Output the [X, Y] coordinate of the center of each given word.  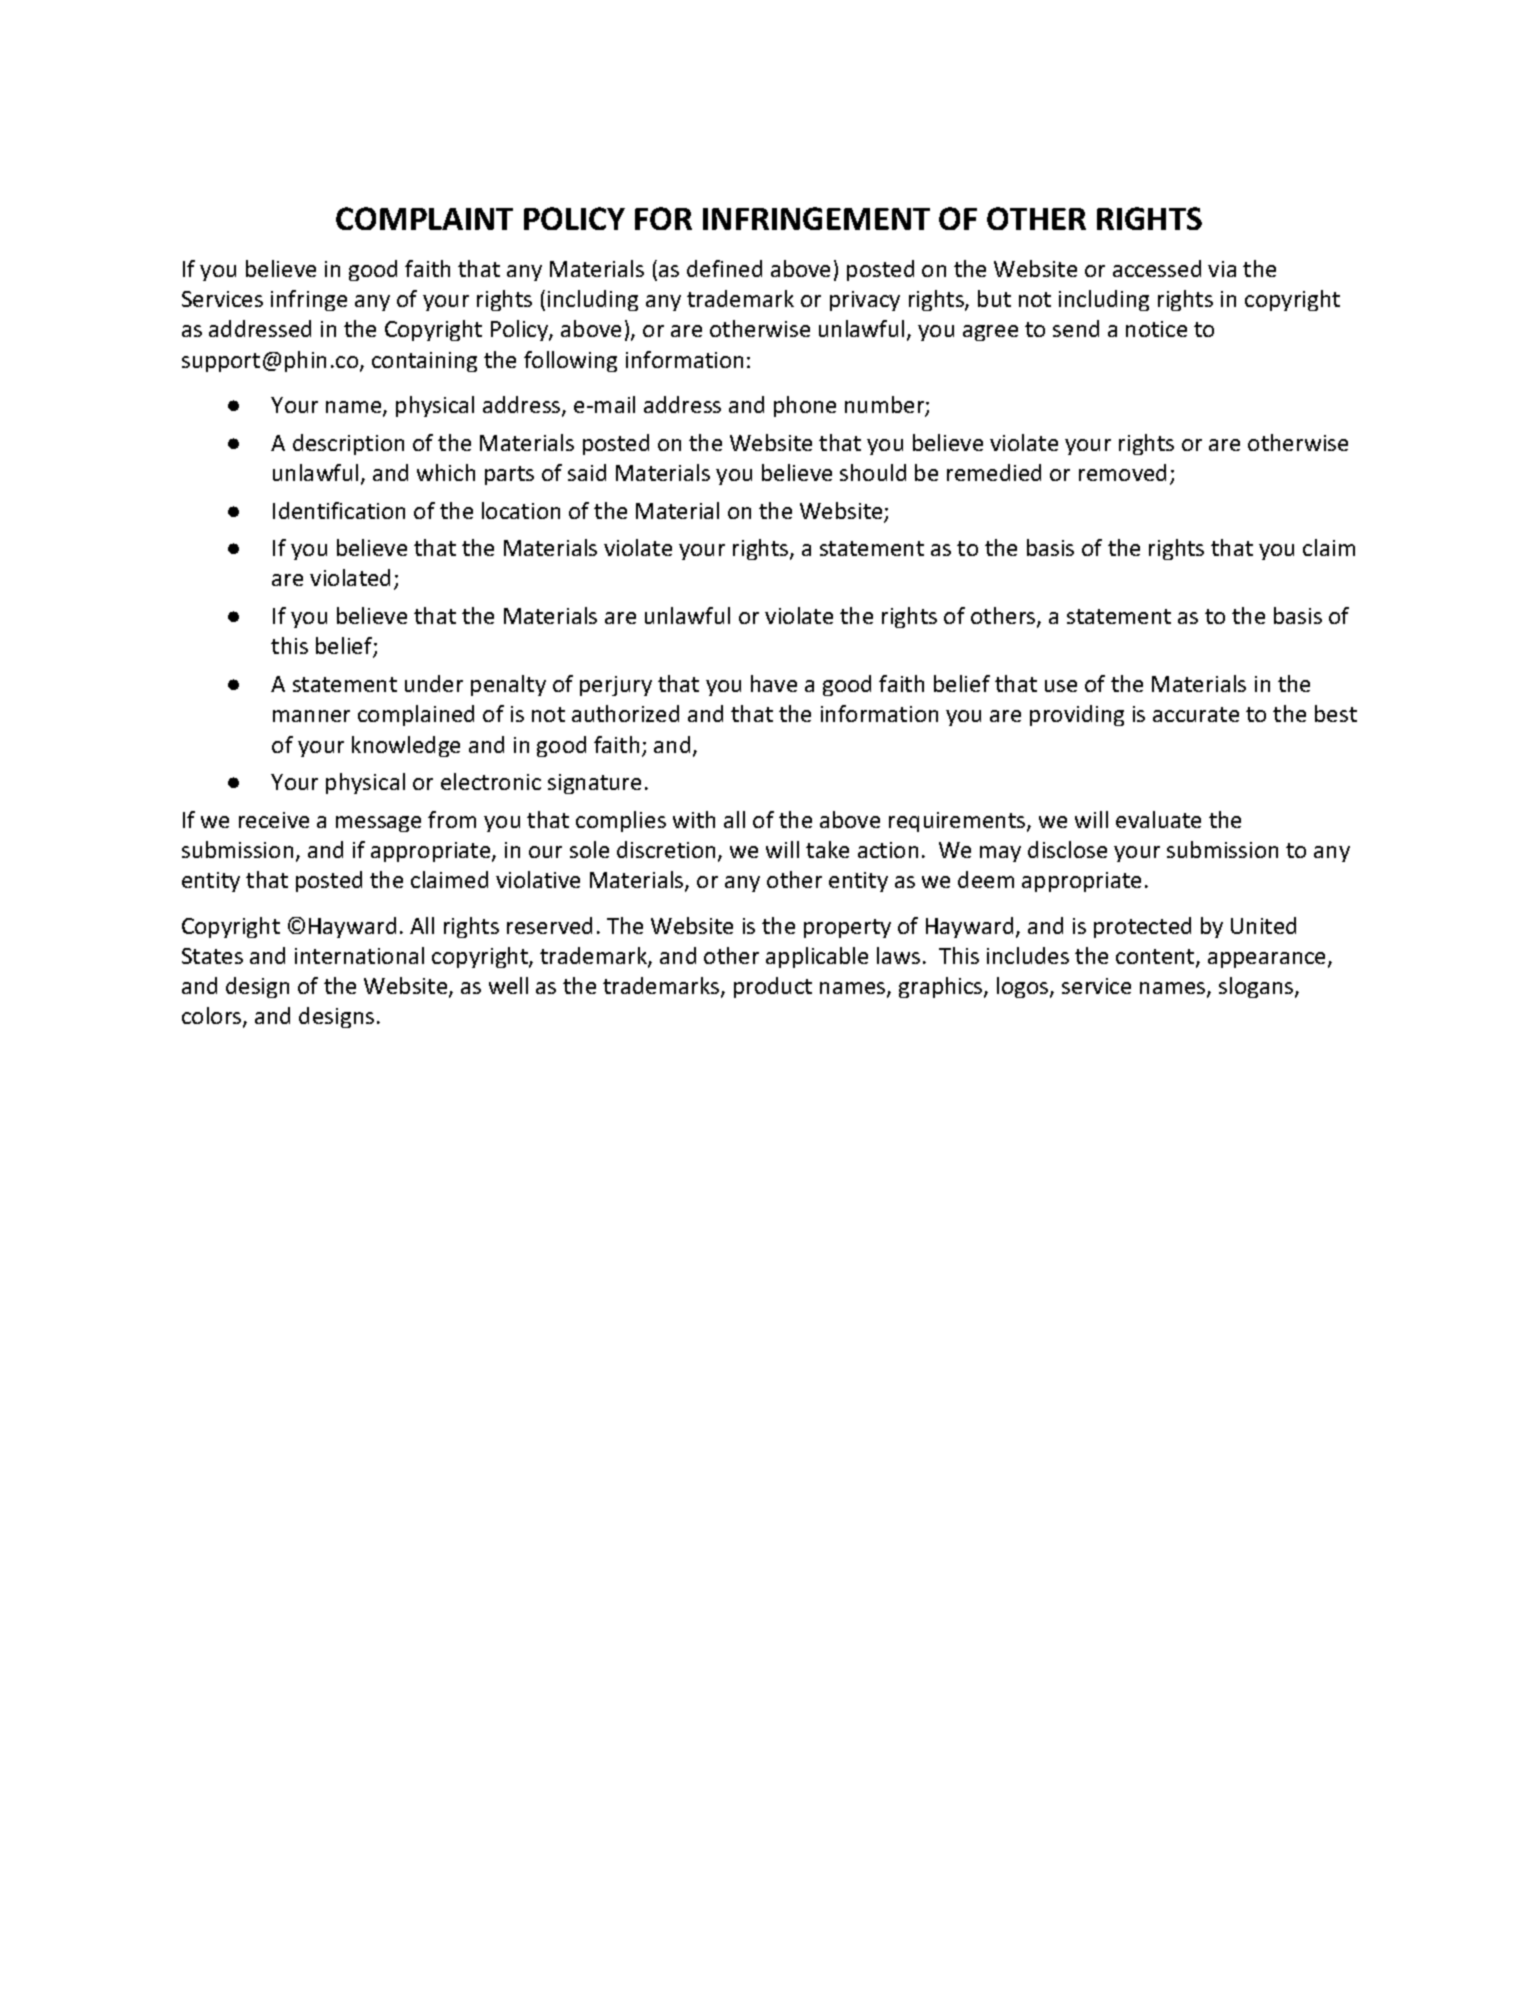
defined [724, 268]
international [359, 955]
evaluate [1158, 819]
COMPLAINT [424, 218]
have [774, 683]
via [1222, 269]
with [694, 819]
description [348, 444]
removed [1122, 472]
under [434, 683]
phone [805, 406]
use [1061, 686]
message [378, 824]
